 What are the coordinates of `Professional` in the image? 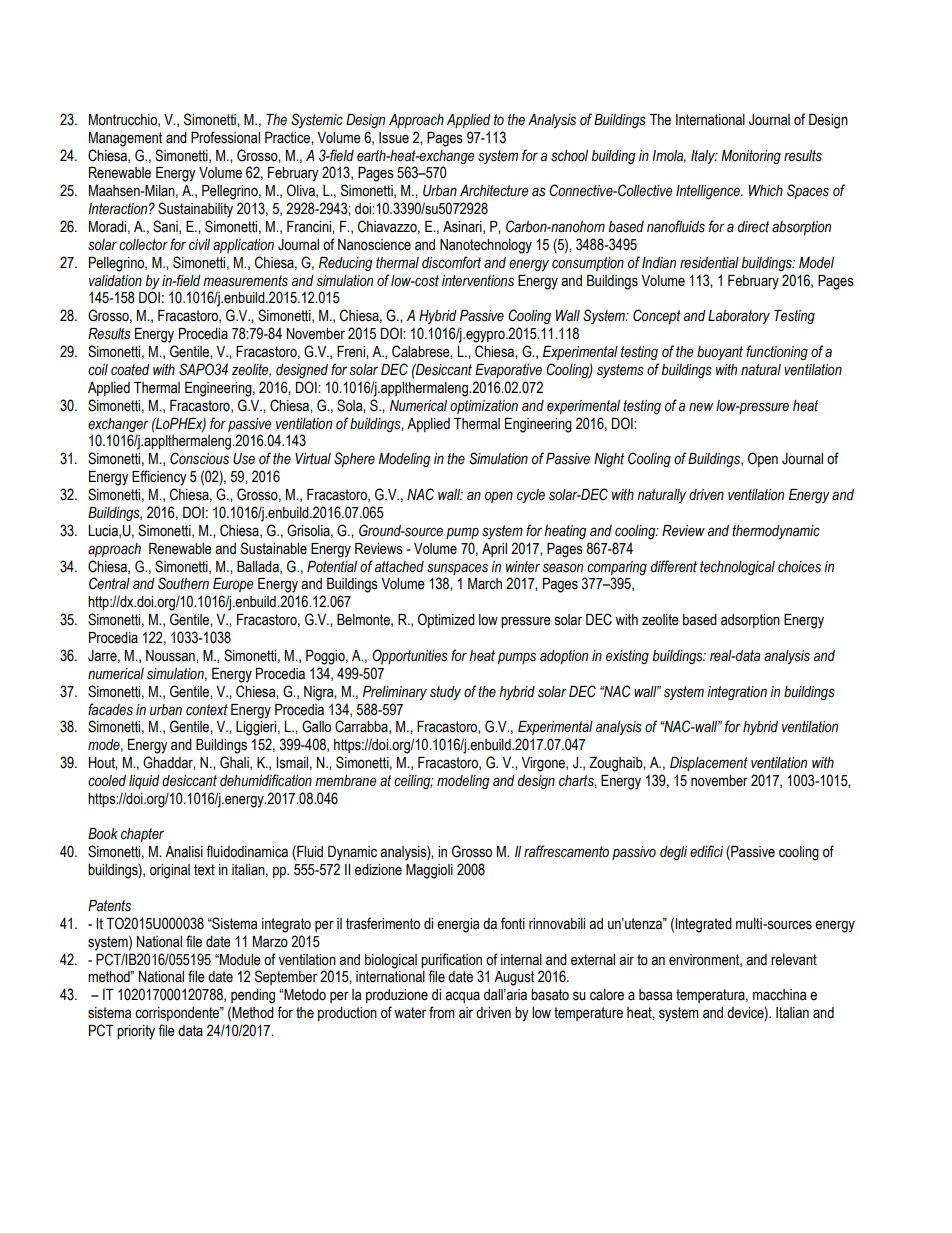 It's located at (225, 137).
